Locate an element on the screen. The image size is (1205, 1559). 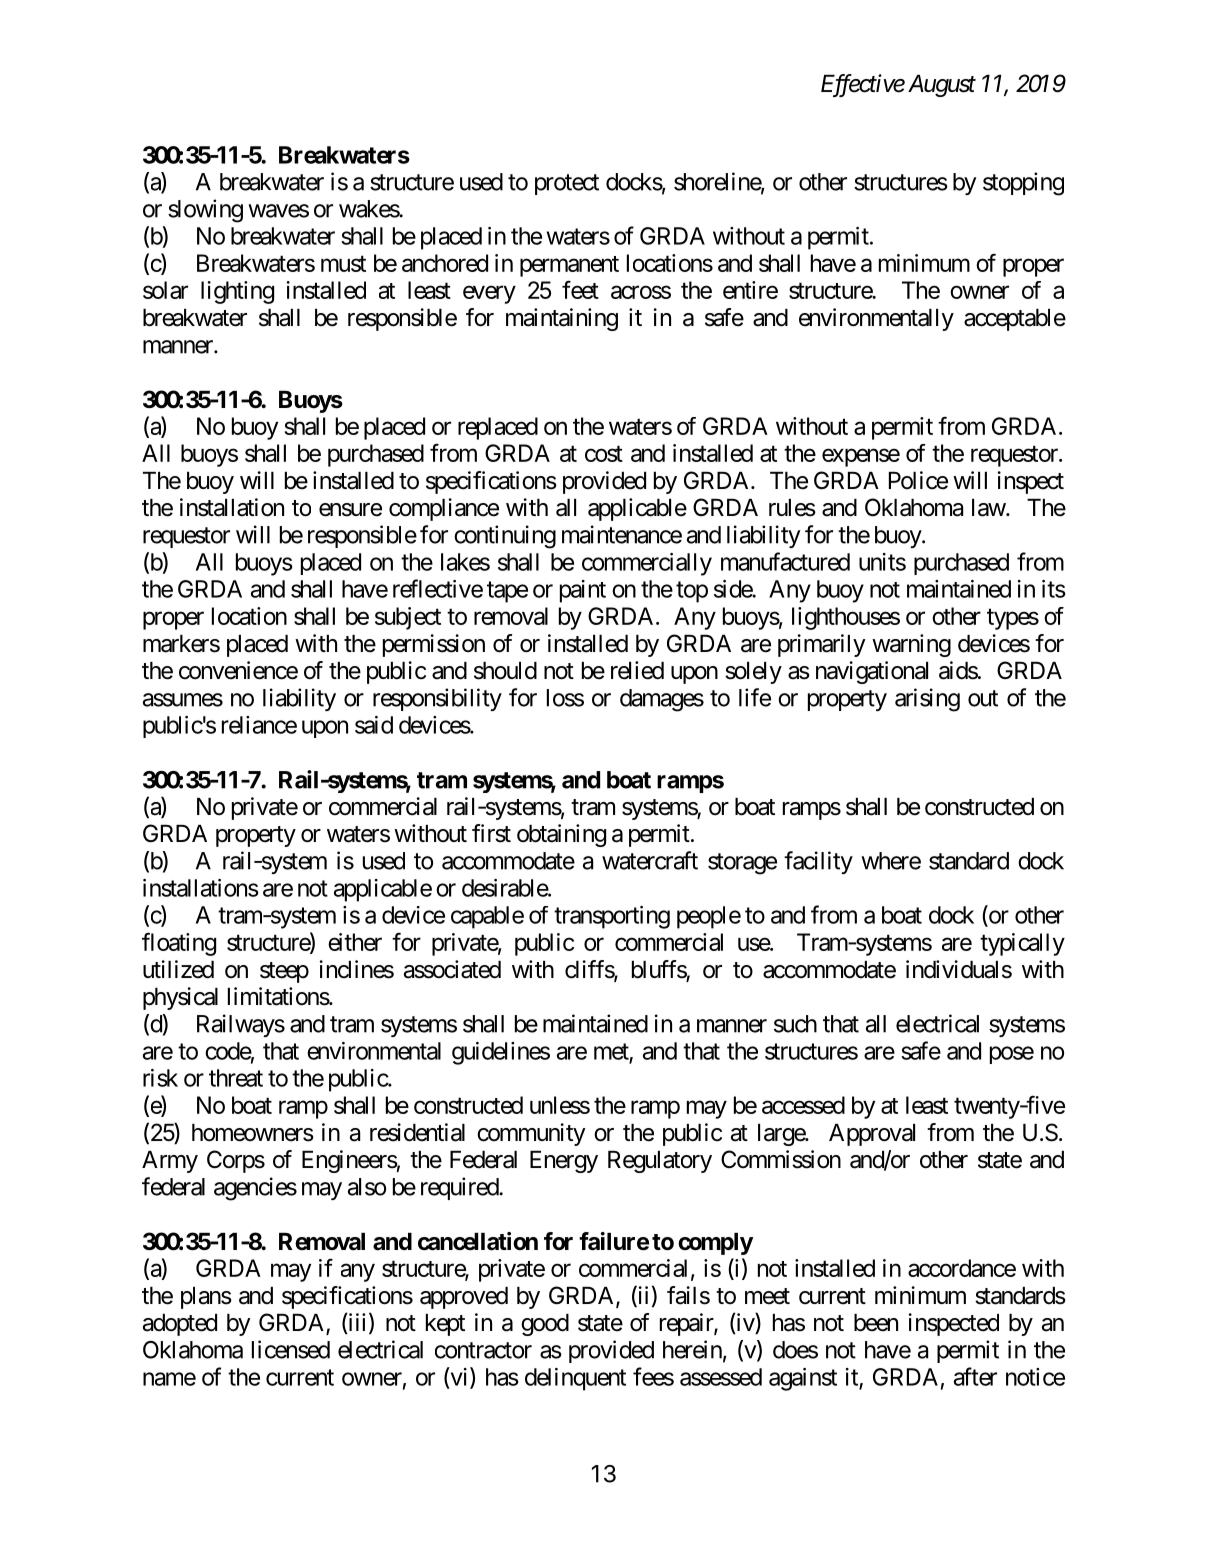
protect is located at coordinates (567, 184).
